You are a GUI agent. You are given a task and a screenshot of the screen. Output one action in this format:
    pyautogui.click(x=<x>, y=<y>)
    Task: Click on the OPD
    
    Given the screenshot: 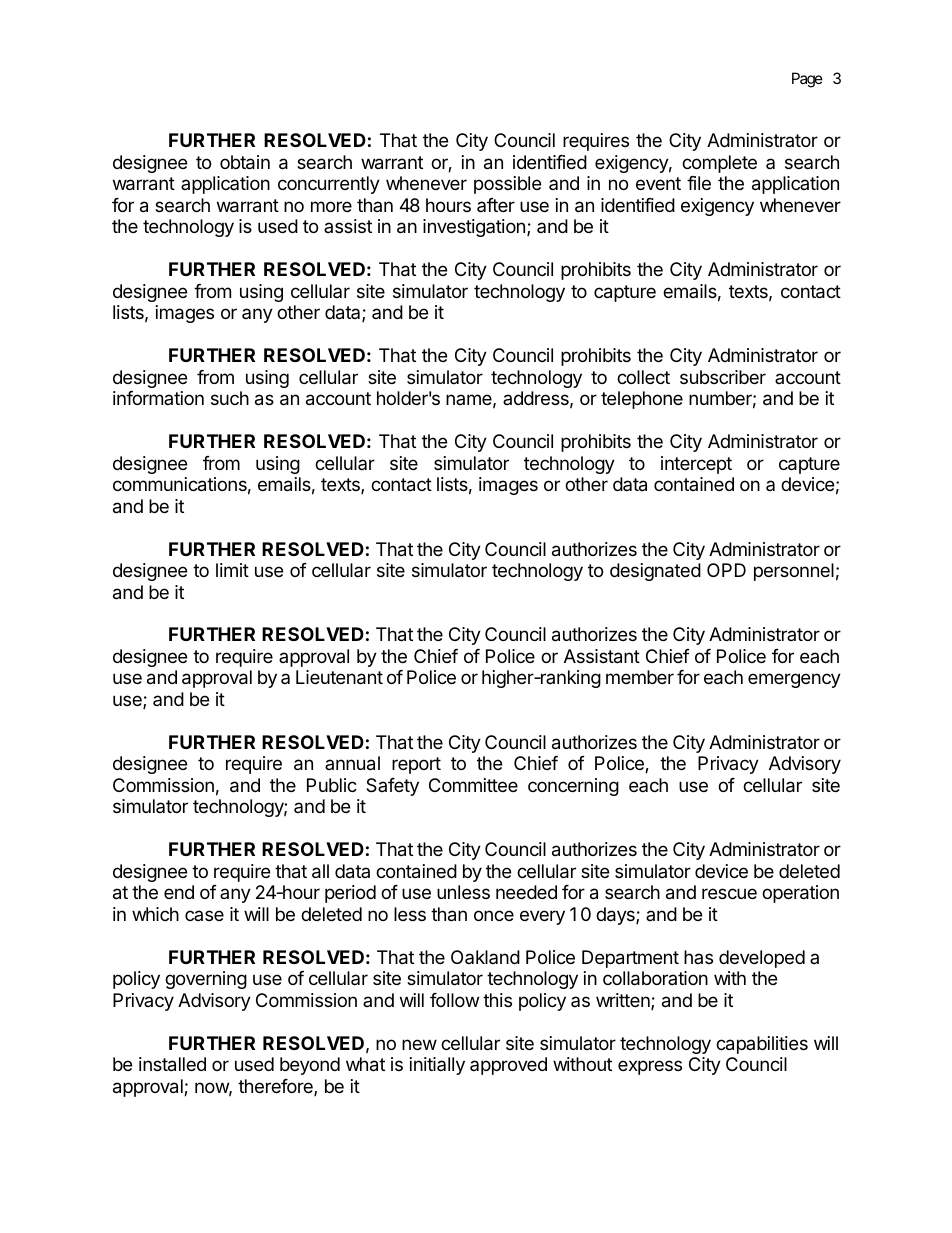 What is the action you would take?
    pyautogui.click(x=726, y=570)
